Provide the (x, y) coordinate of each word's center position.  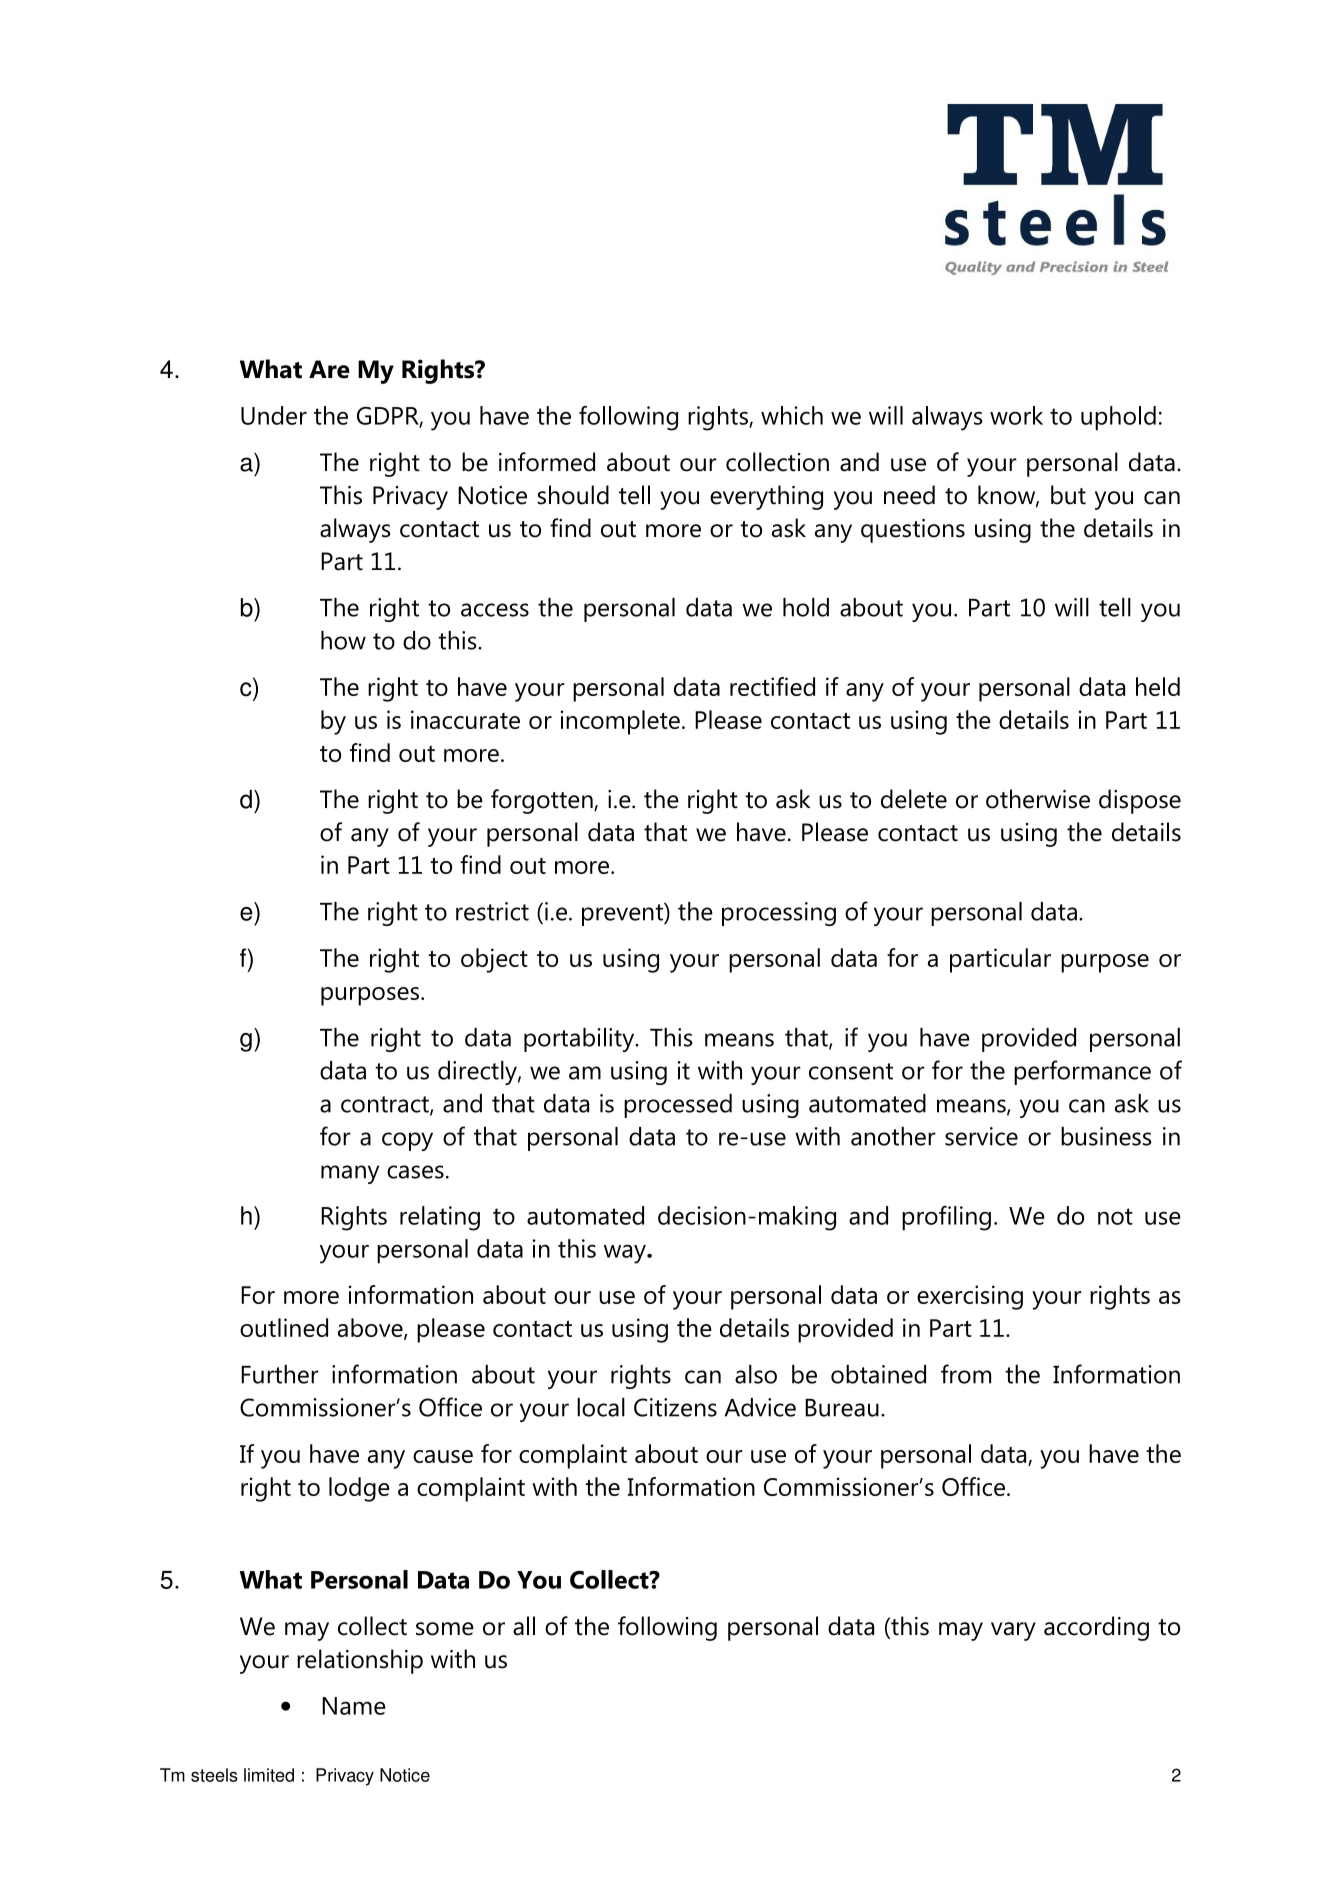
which (792, 415)
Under (274, 415)
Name (354, 1706)
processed (678, 1106)
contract (386, 1105)
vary (1013, 1631)
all (524, 1626)
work (1016, 415)
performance (1082, 1072)
